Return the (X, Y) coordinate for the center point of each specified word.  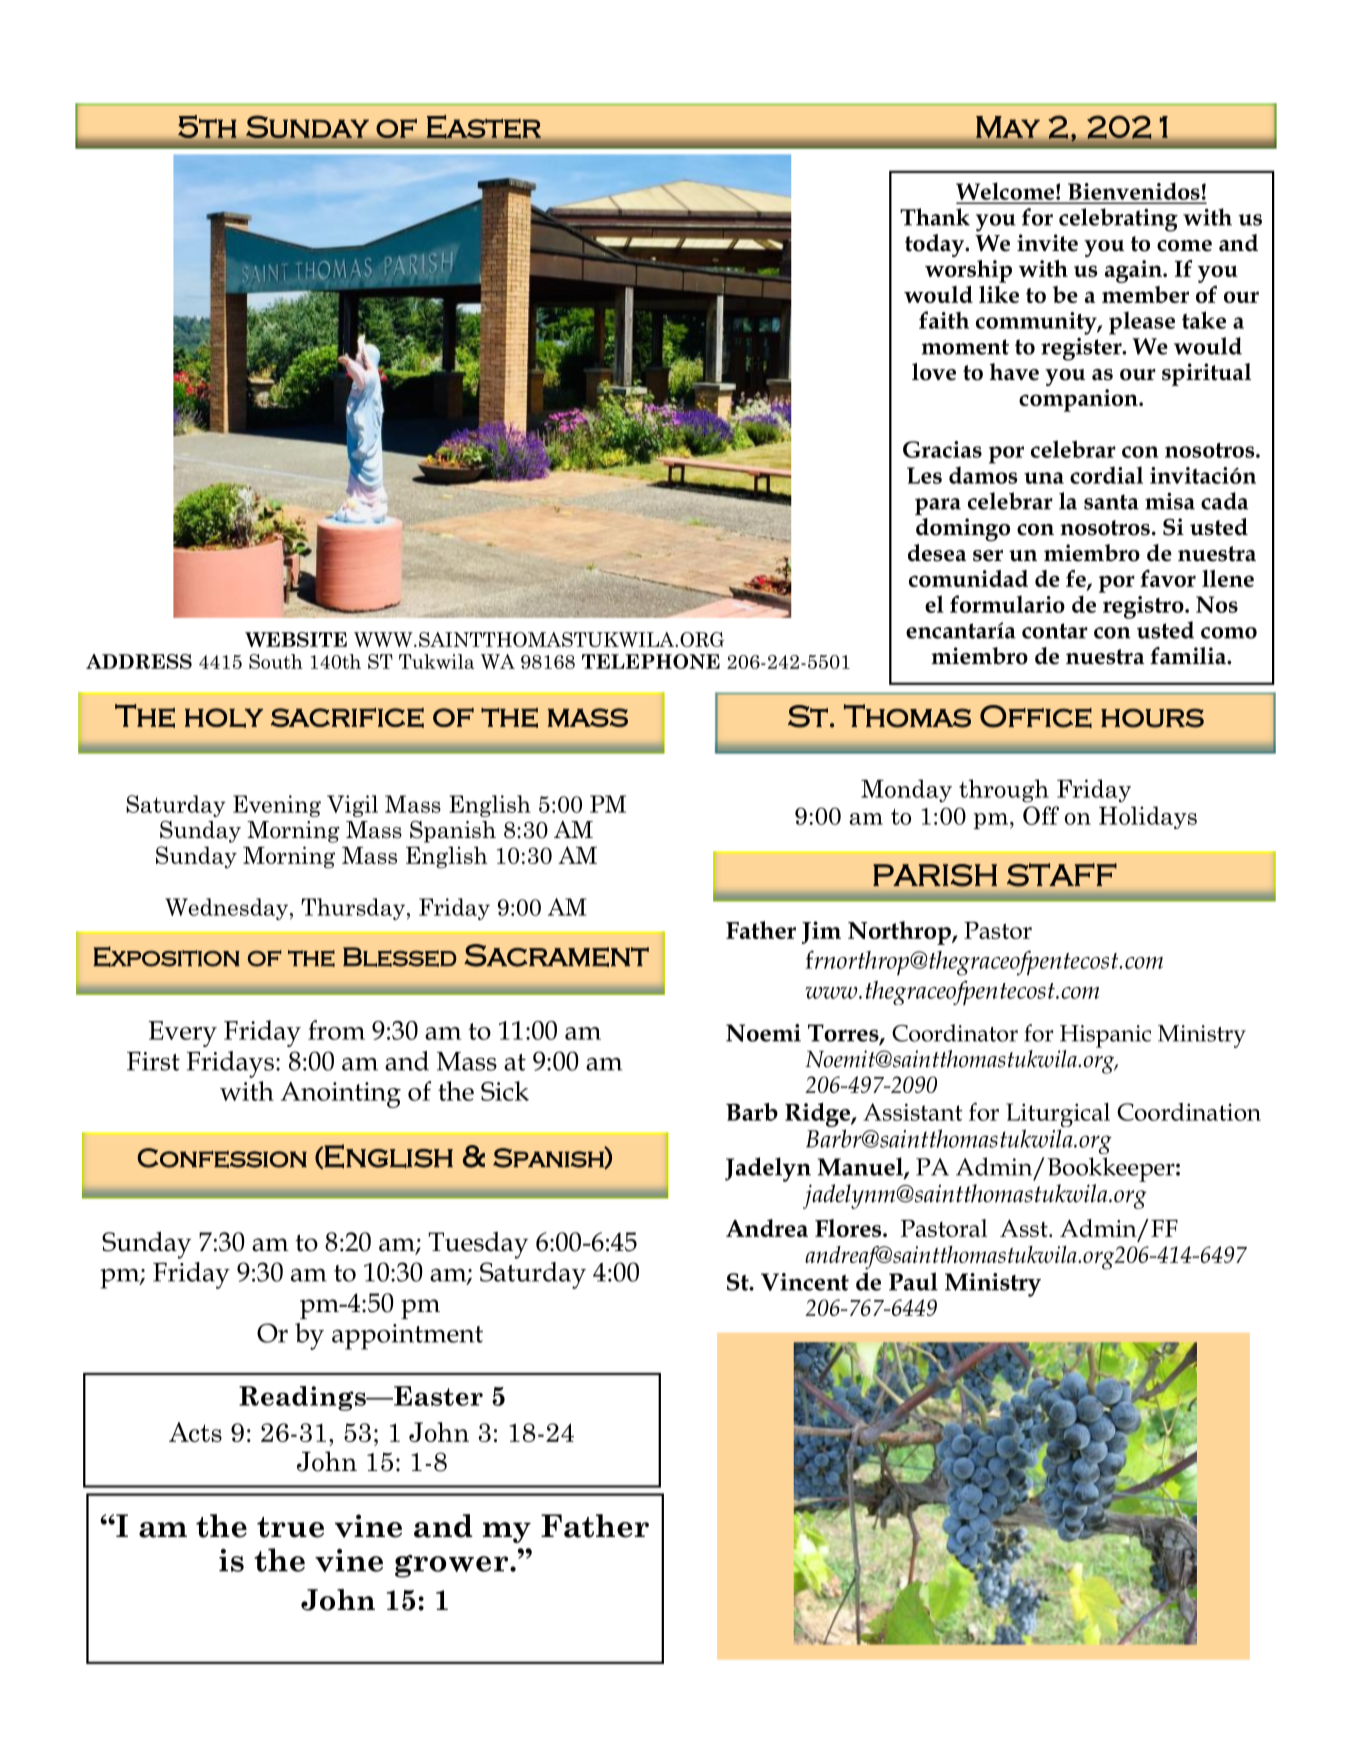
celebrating (1118, 220)
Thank (935, 217)
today (936, 245)
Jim (821, 932)
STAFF (1062, 875)
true (290, 1527)
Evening (277, 806)
